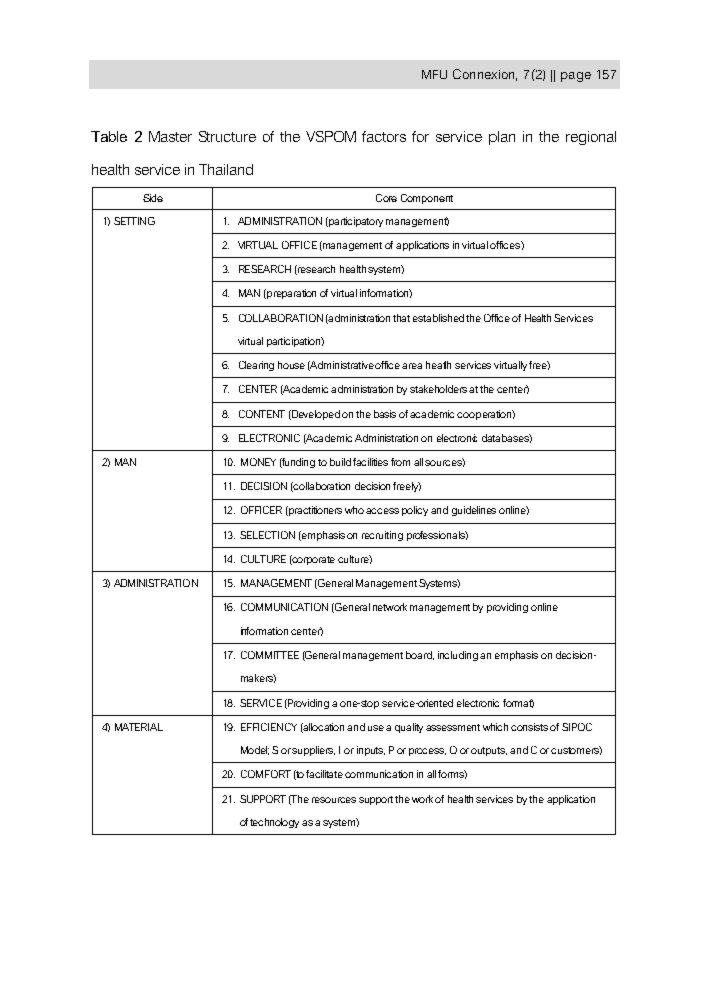  What do you see at coordinates (270, 655) in the screenshot?
I see `COMMITTEE` at bounding box center [270, 655].
